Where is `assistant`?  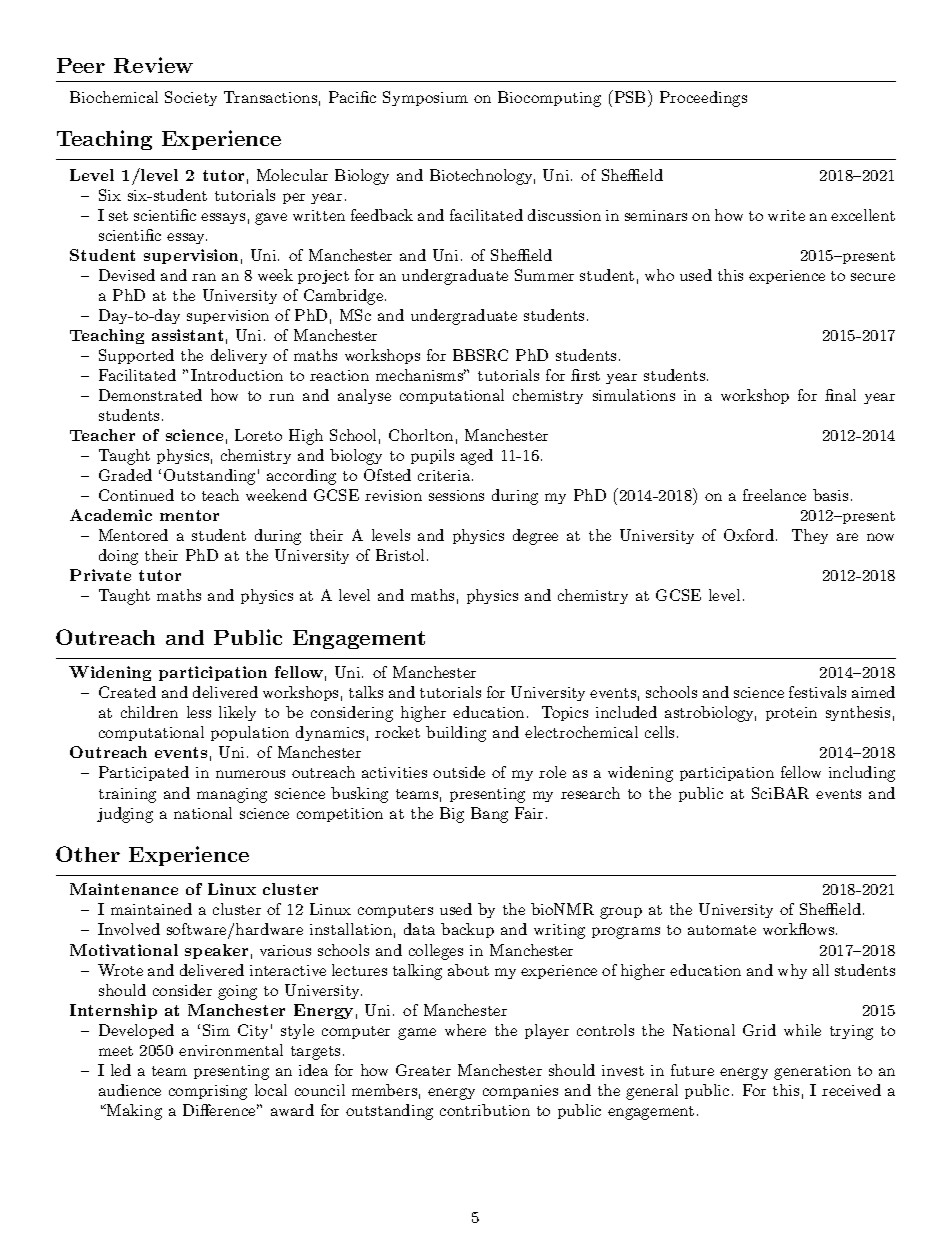
assistant is located at coordinates (187, 335).
